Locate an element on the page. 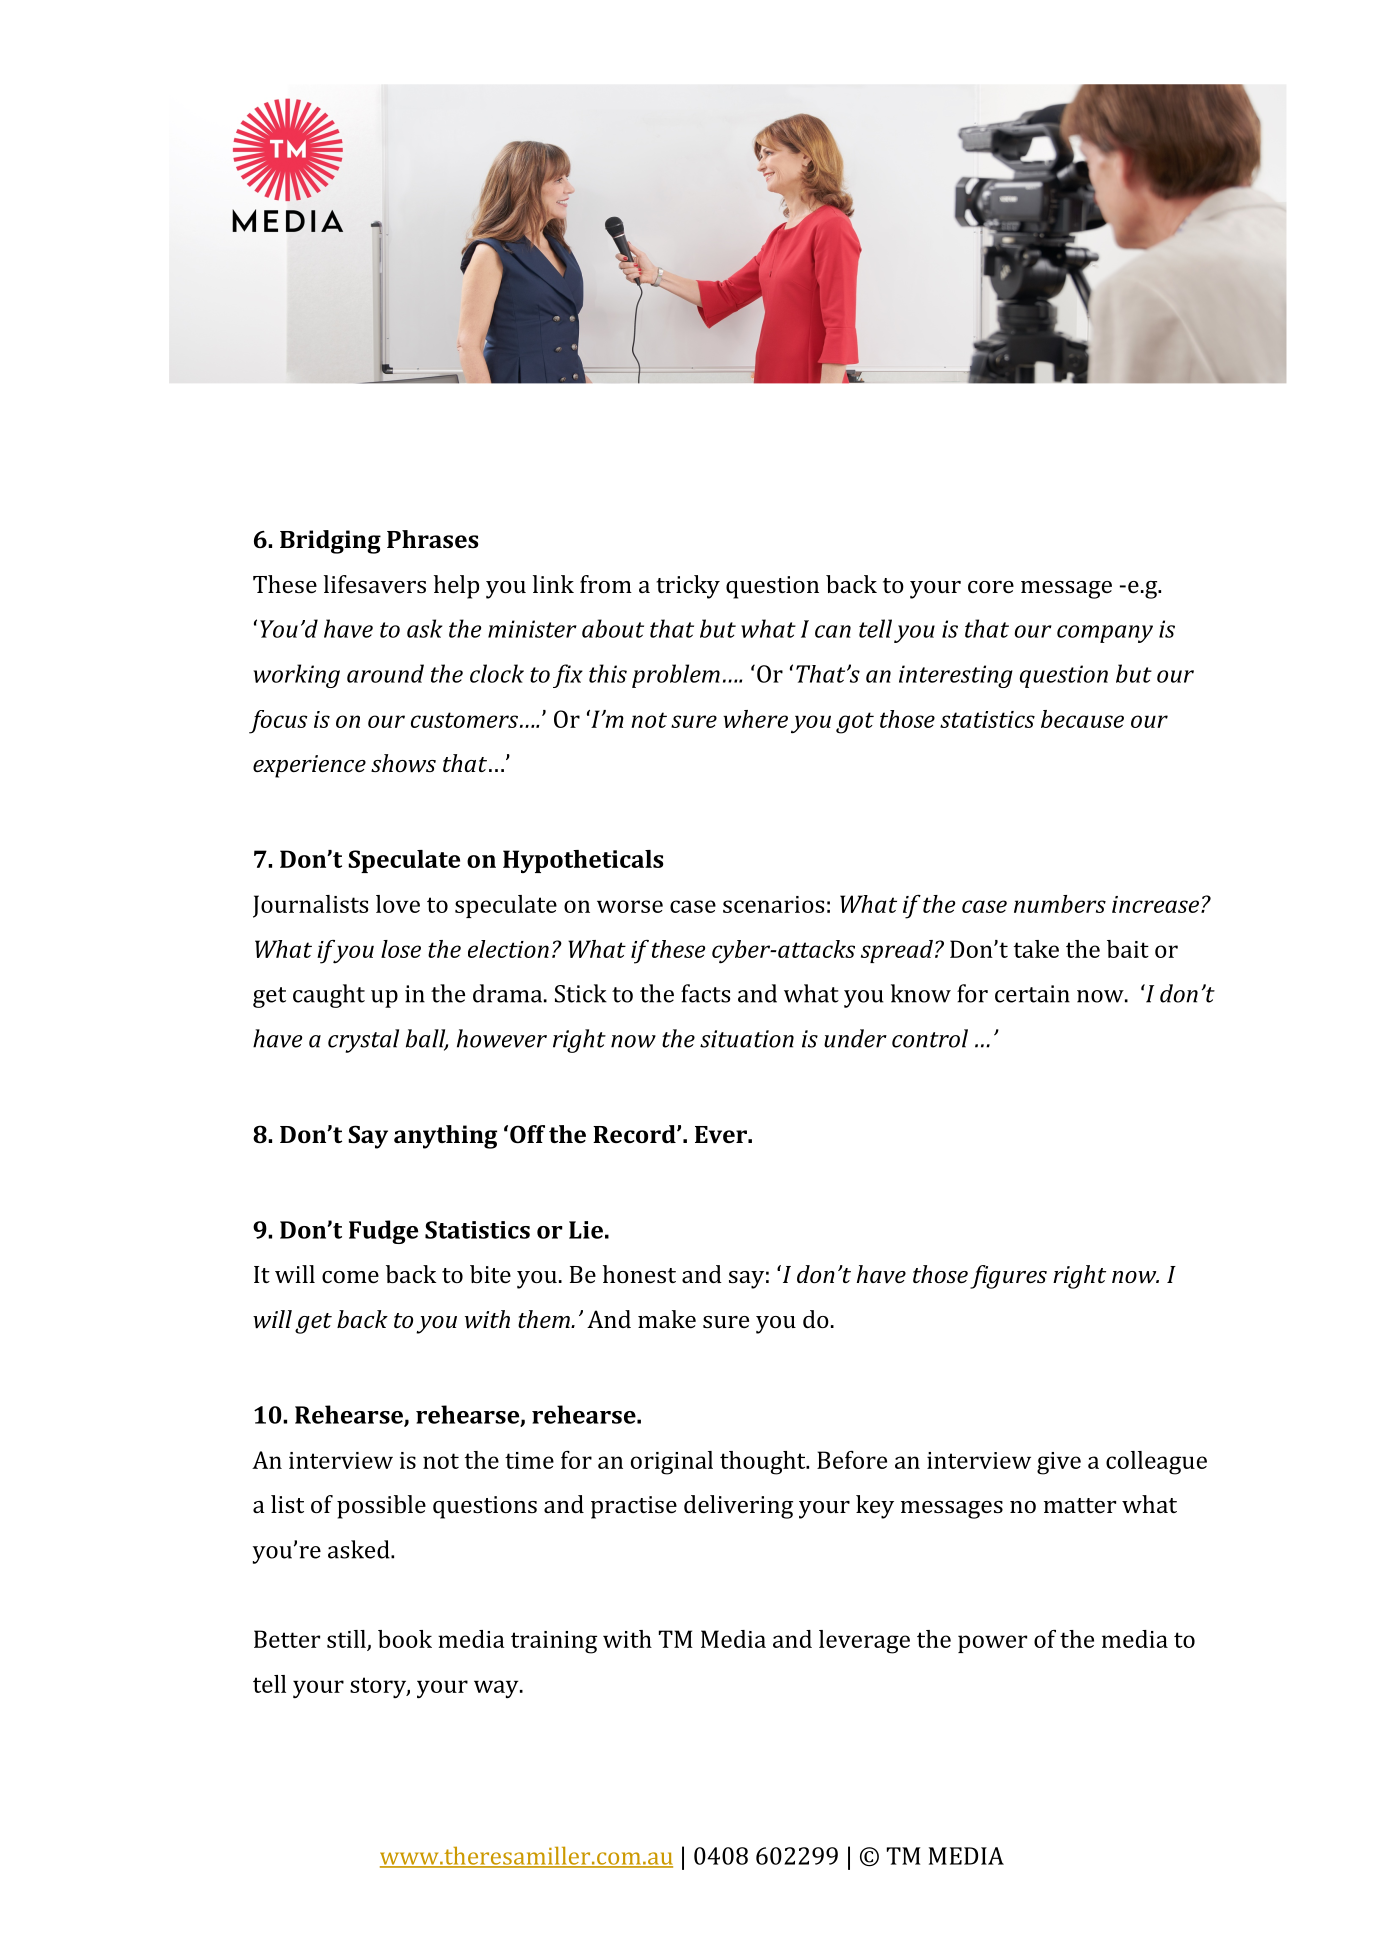  book is located at coordinates (405, 1639).
